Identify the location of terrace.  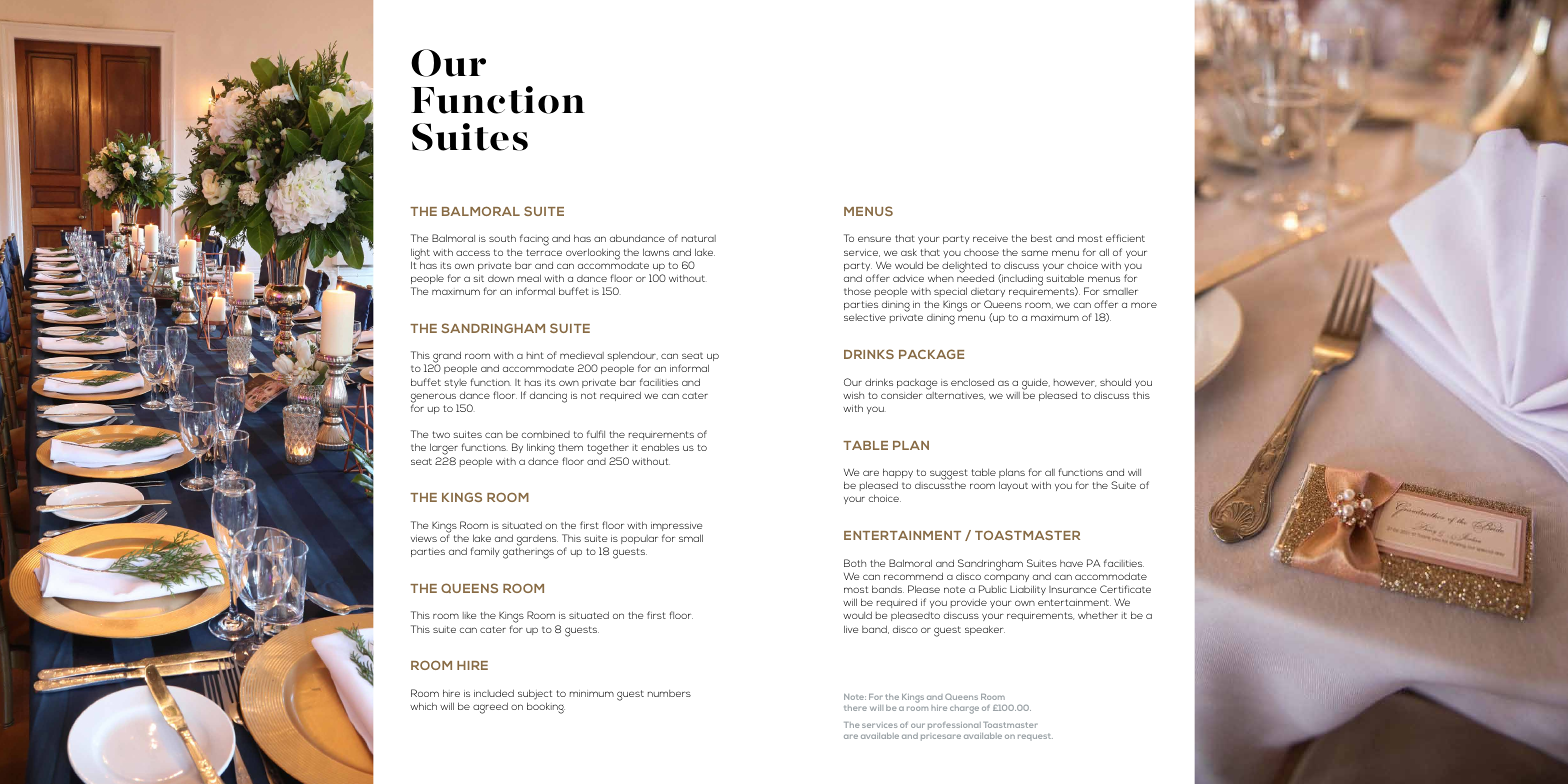
(544, 252).
